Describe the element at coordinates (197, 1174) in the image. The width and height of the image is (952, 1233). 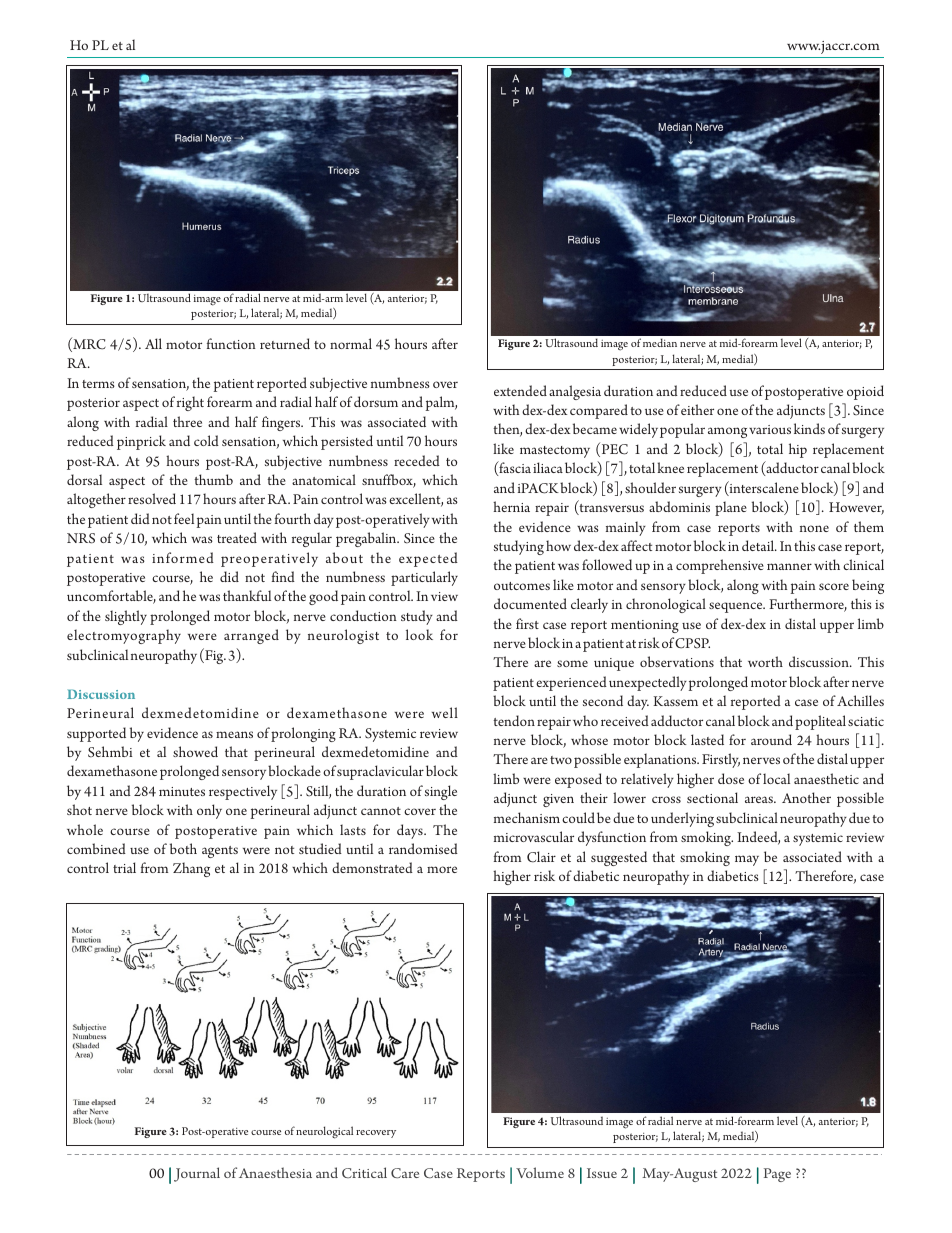
I see `Journal` at that location.
